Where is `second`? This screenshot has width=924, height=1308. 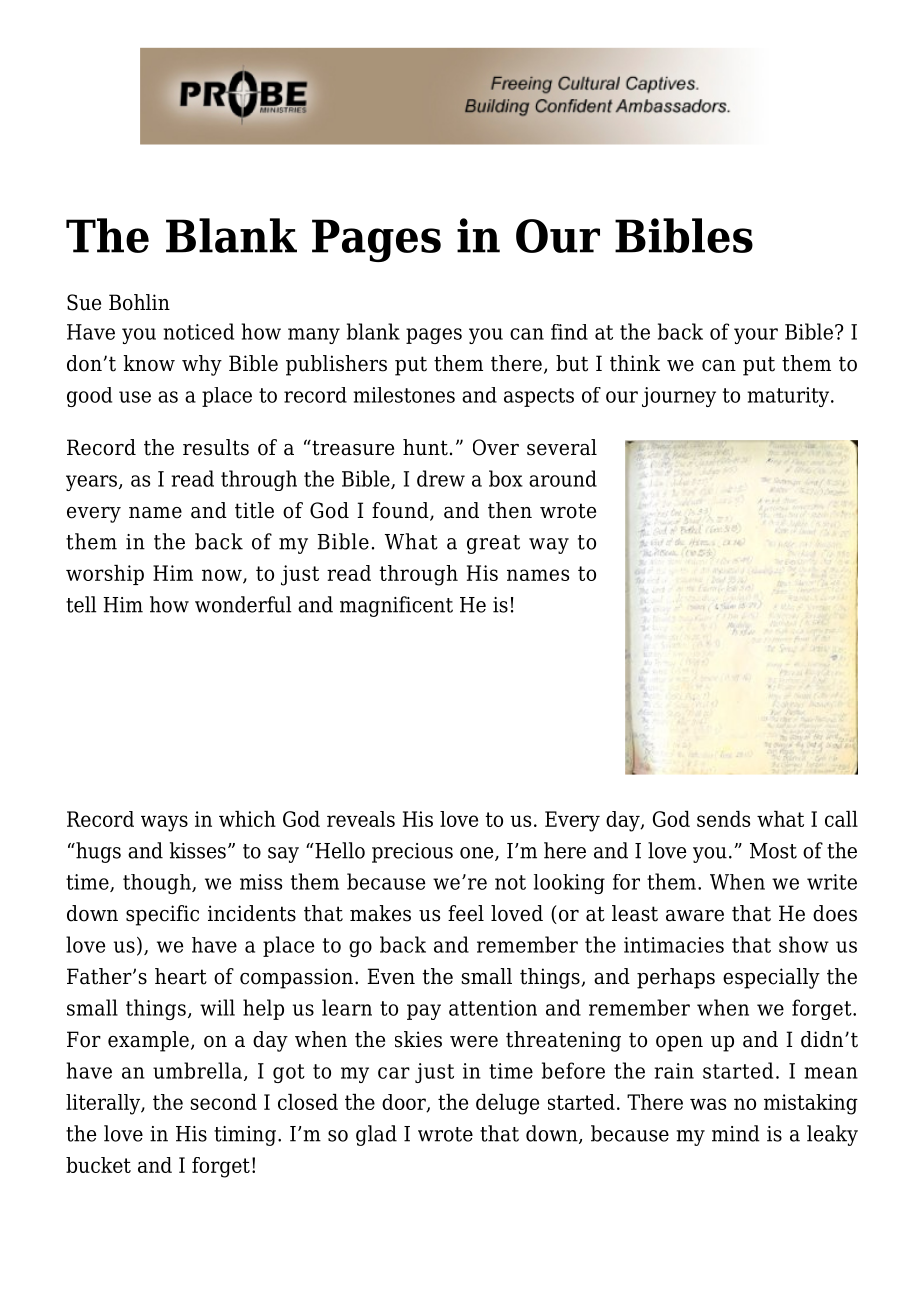
second is located at coordinates (224, 1102).
